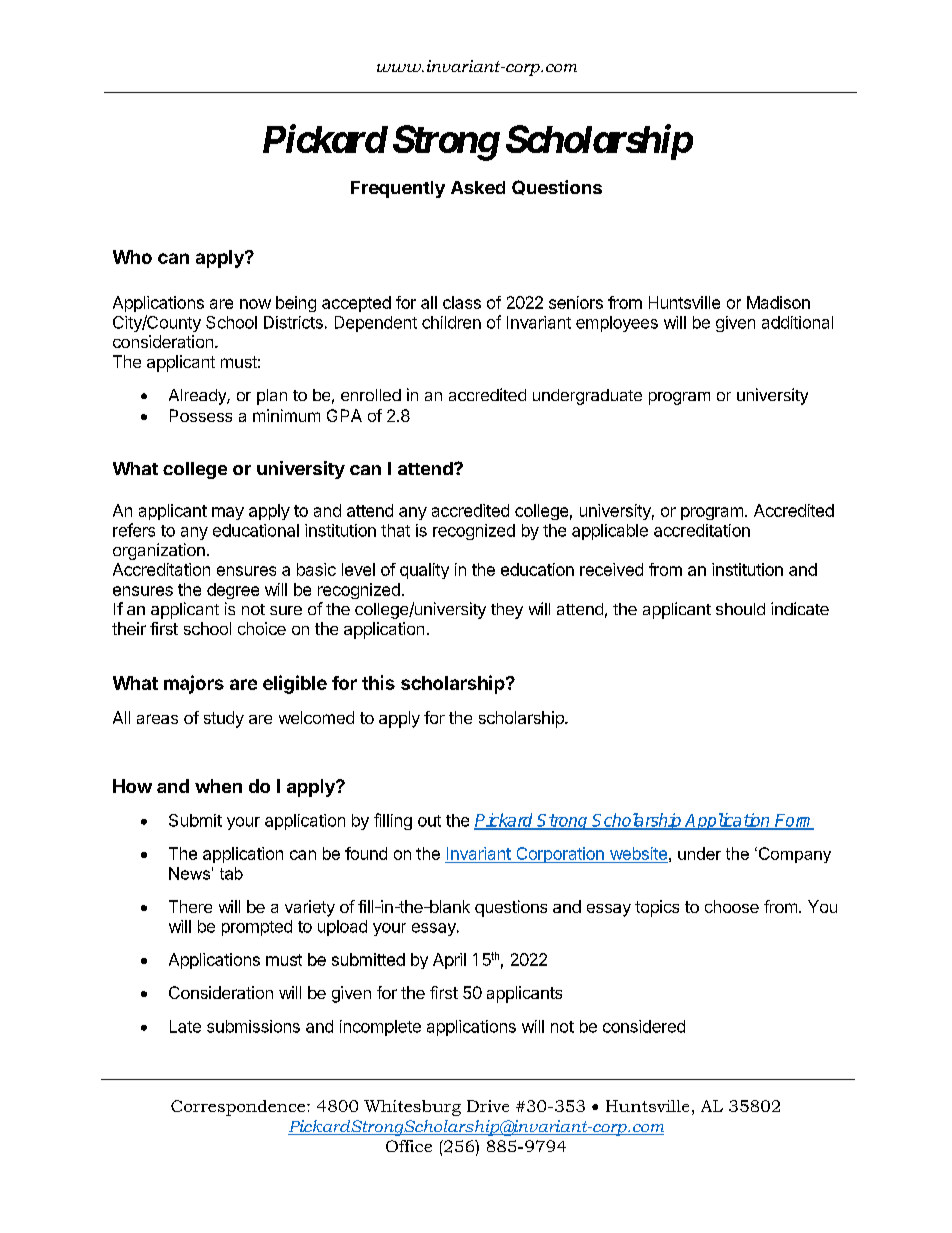 The width and height of the screenshot is (952, 1233). What do you see at coordinates (194, 684) in the screenshot?
I see `majors` at bounding box center [194, 684].
